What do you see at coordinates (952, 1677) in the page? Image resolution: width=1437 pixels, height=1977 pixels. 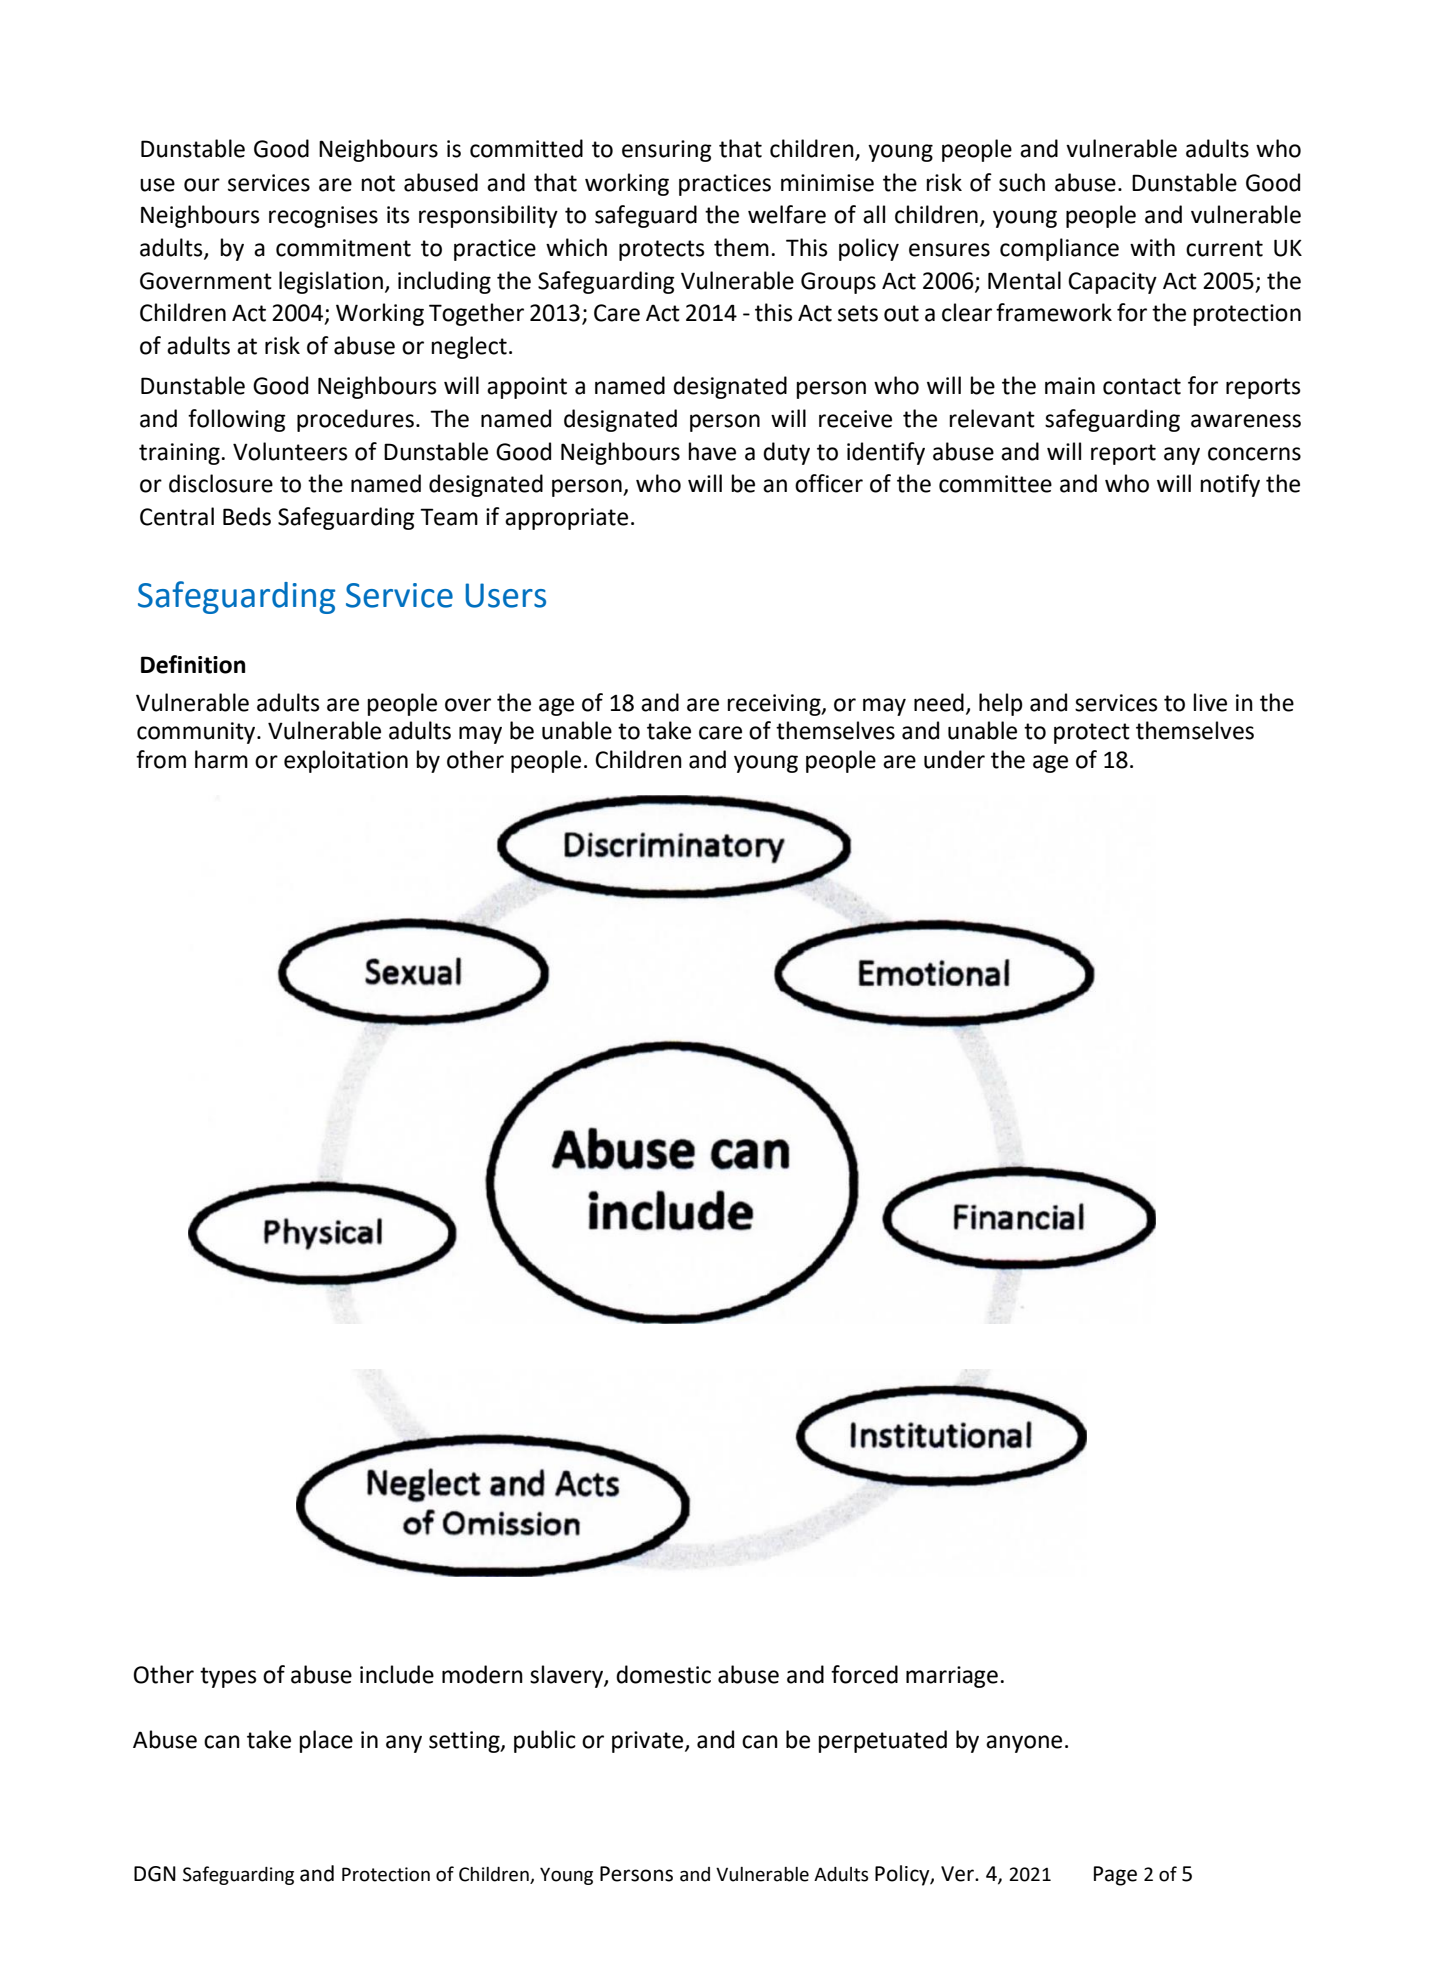 I see `marriage` at bounding box center [952, 1677].
